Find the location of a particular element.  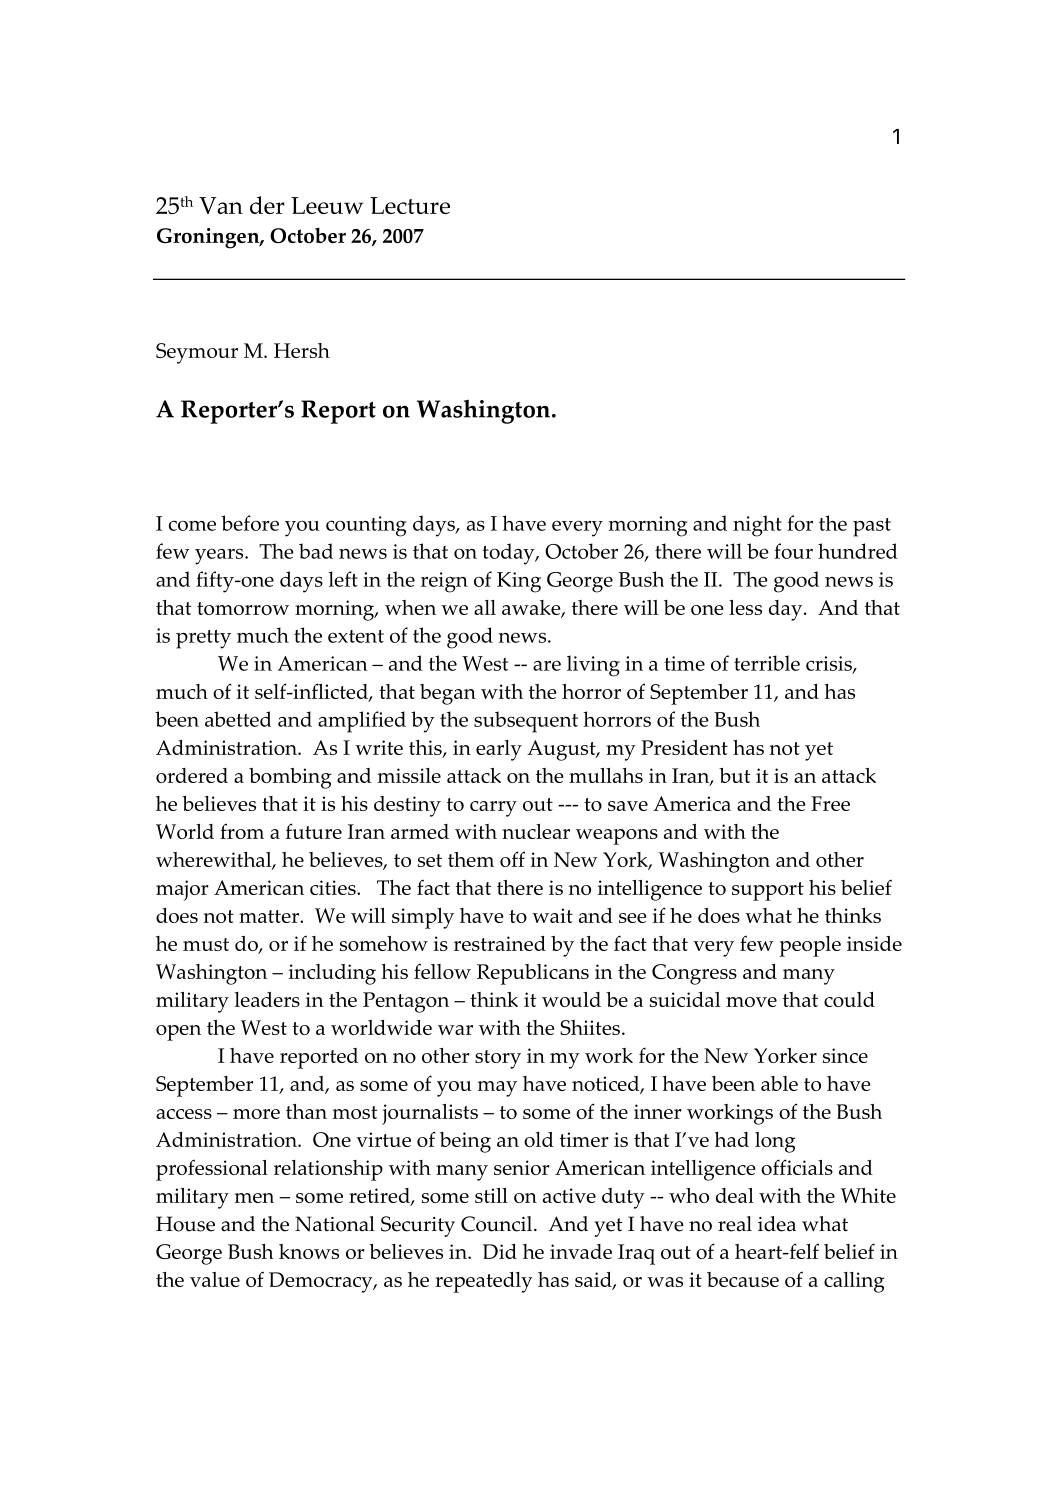

Did is located at coordinates (500, 1251).
